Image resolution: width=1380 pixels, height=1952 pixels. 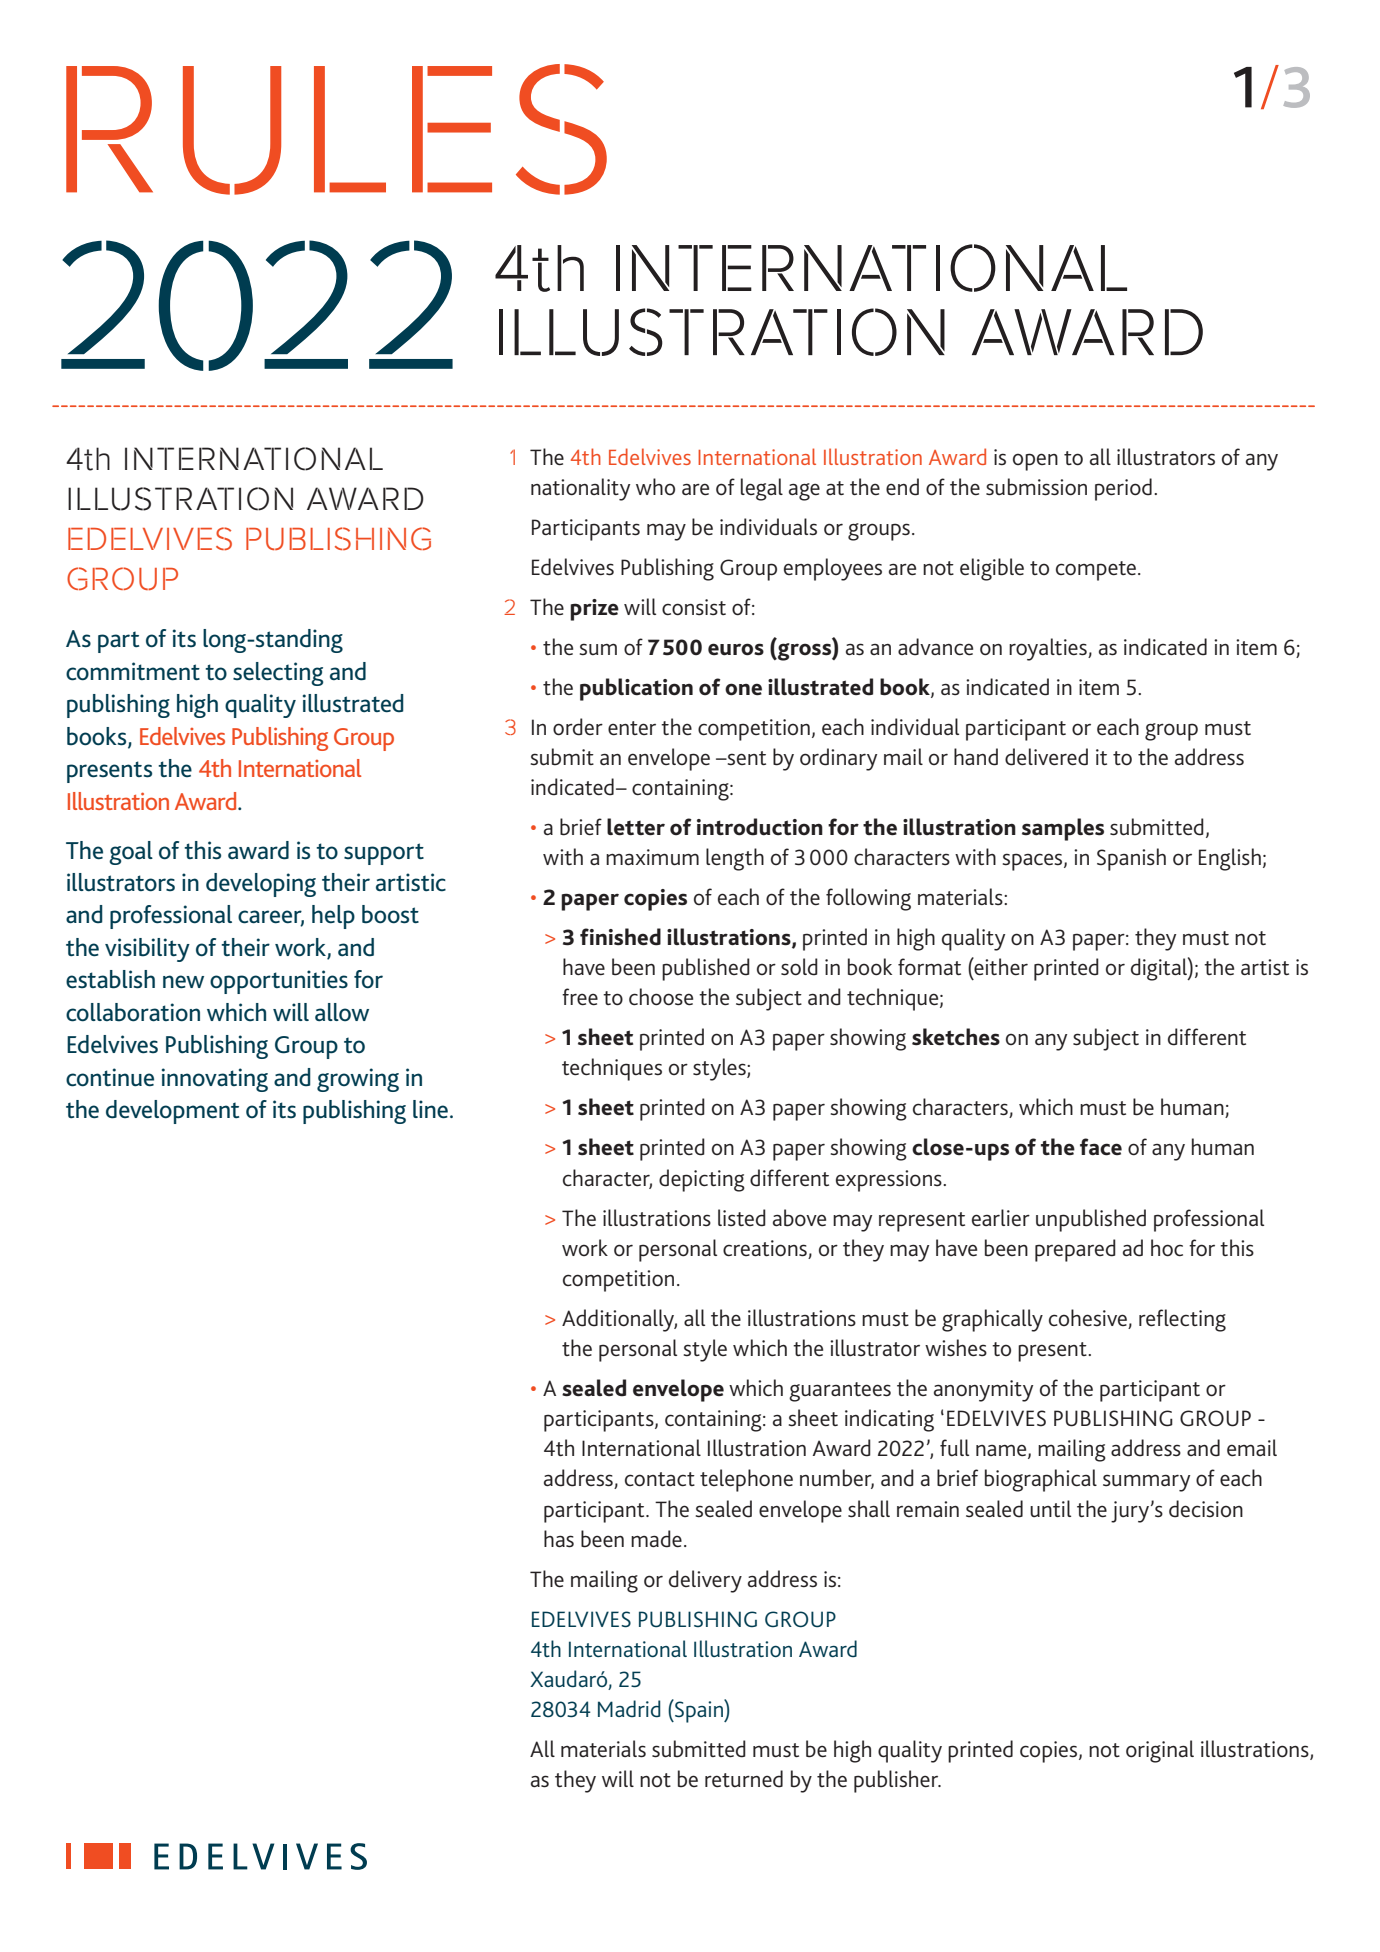 I want to click on Madrid, so click(x=629, y=1709).
